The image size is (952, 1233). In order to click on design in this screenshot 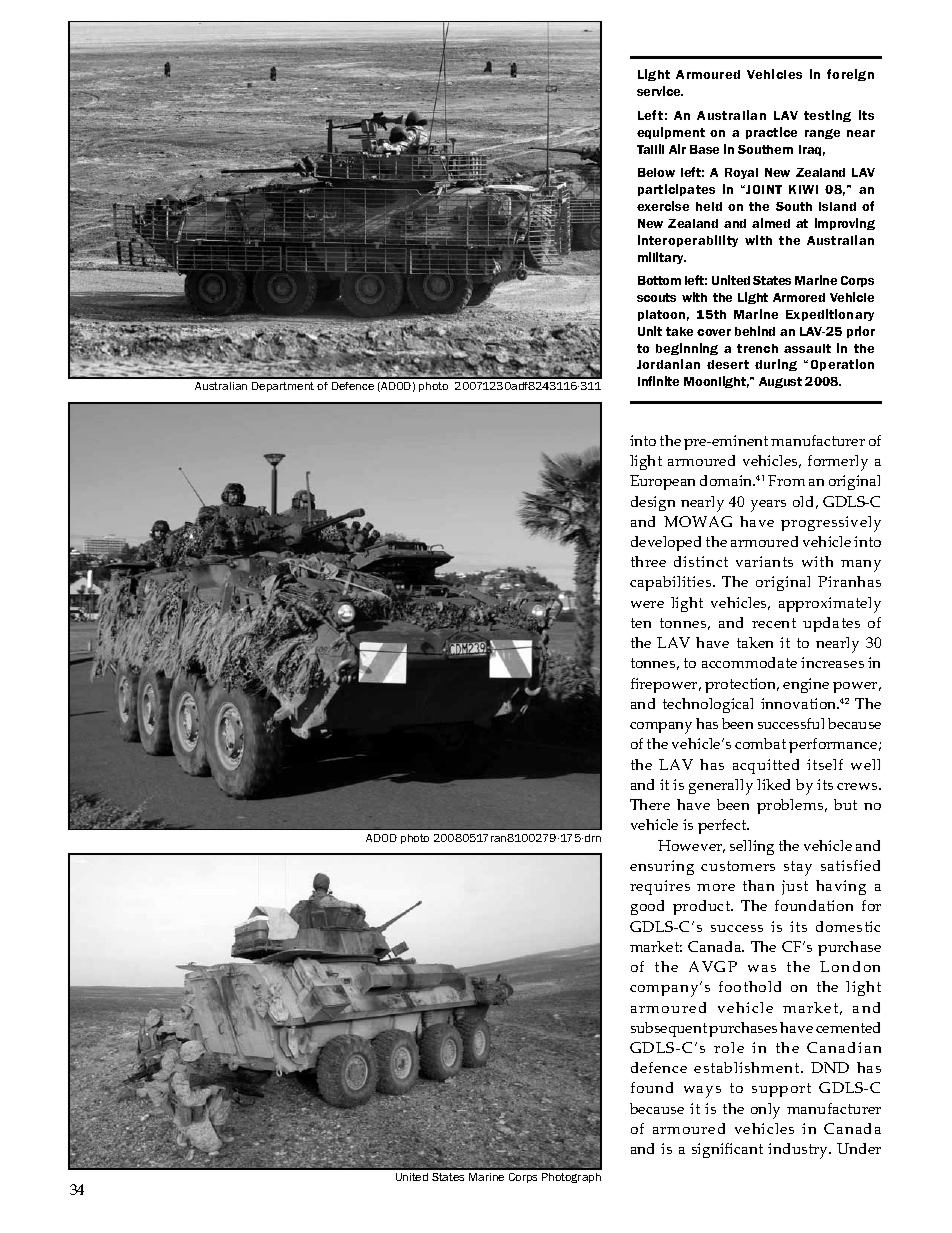, I will do `click(653, 503)`.
